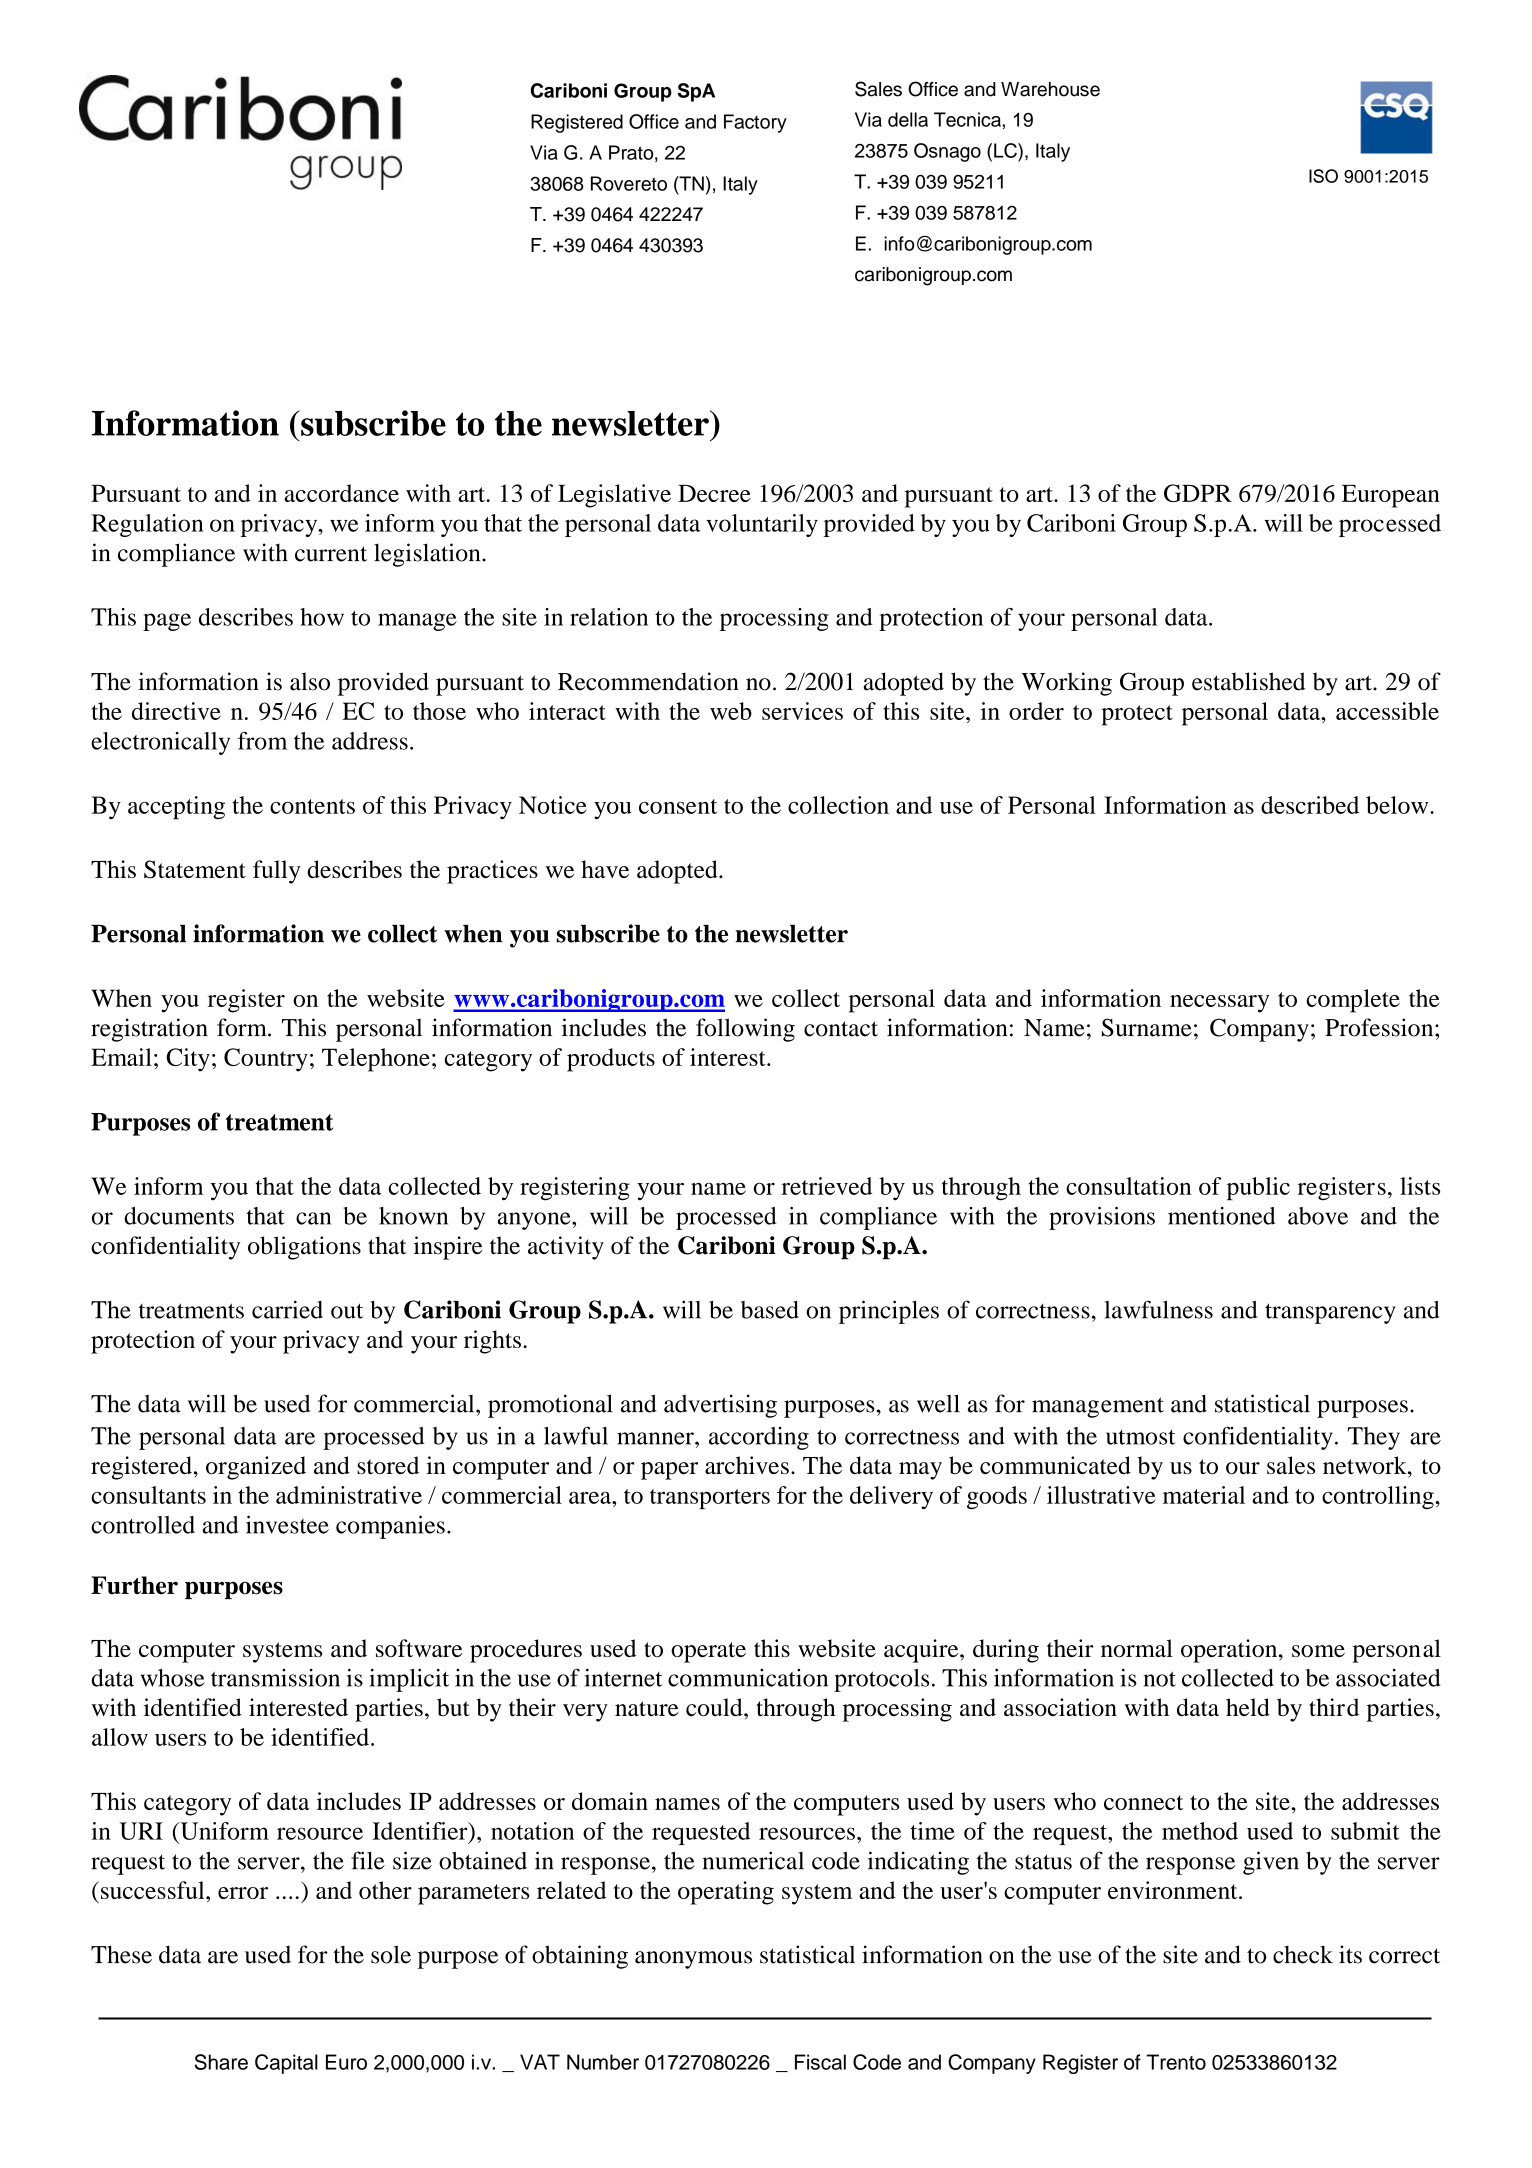  I want to click on accordance, so click(341, 493).
